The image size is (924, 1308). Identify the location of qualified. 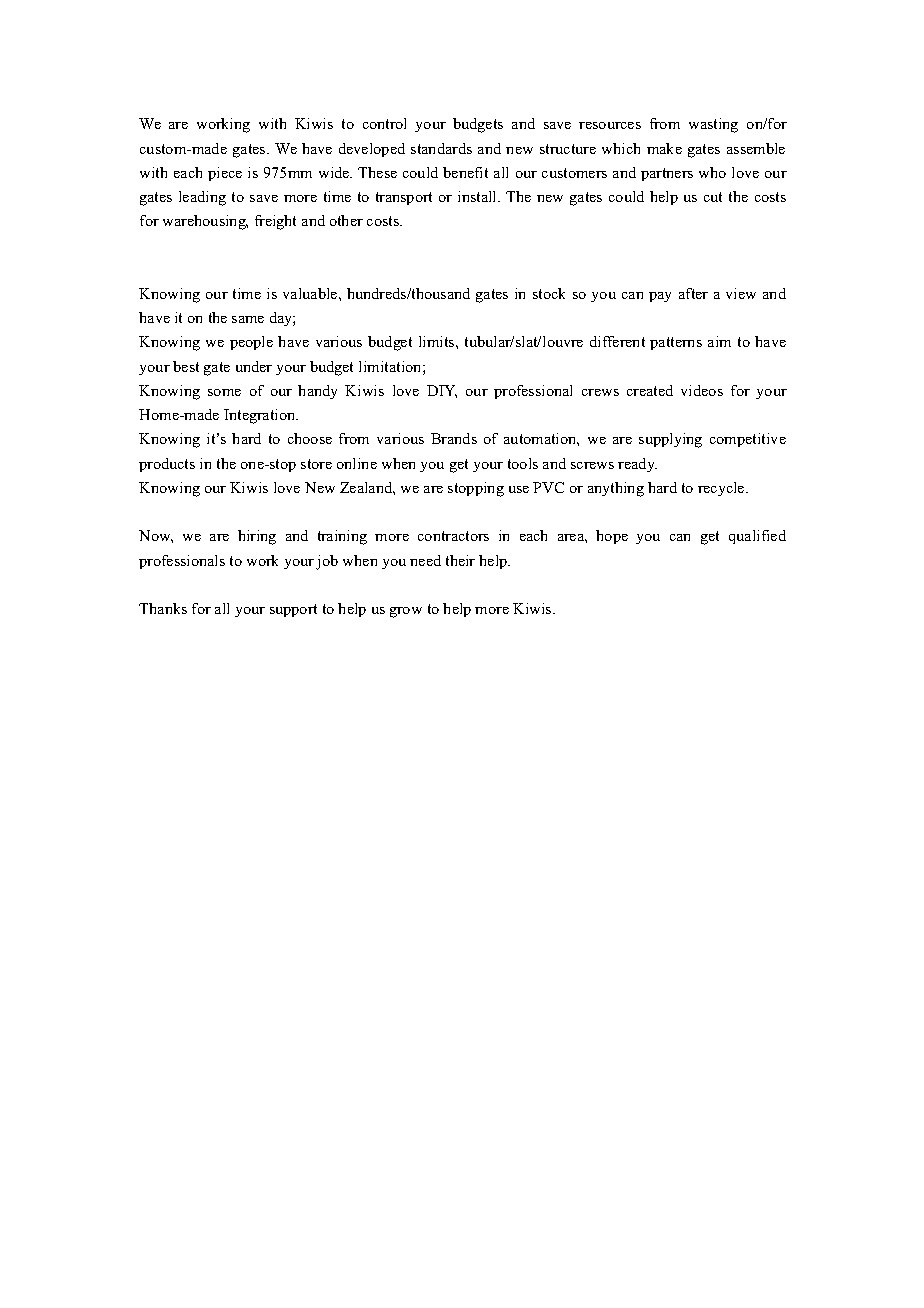
(757, 537).
